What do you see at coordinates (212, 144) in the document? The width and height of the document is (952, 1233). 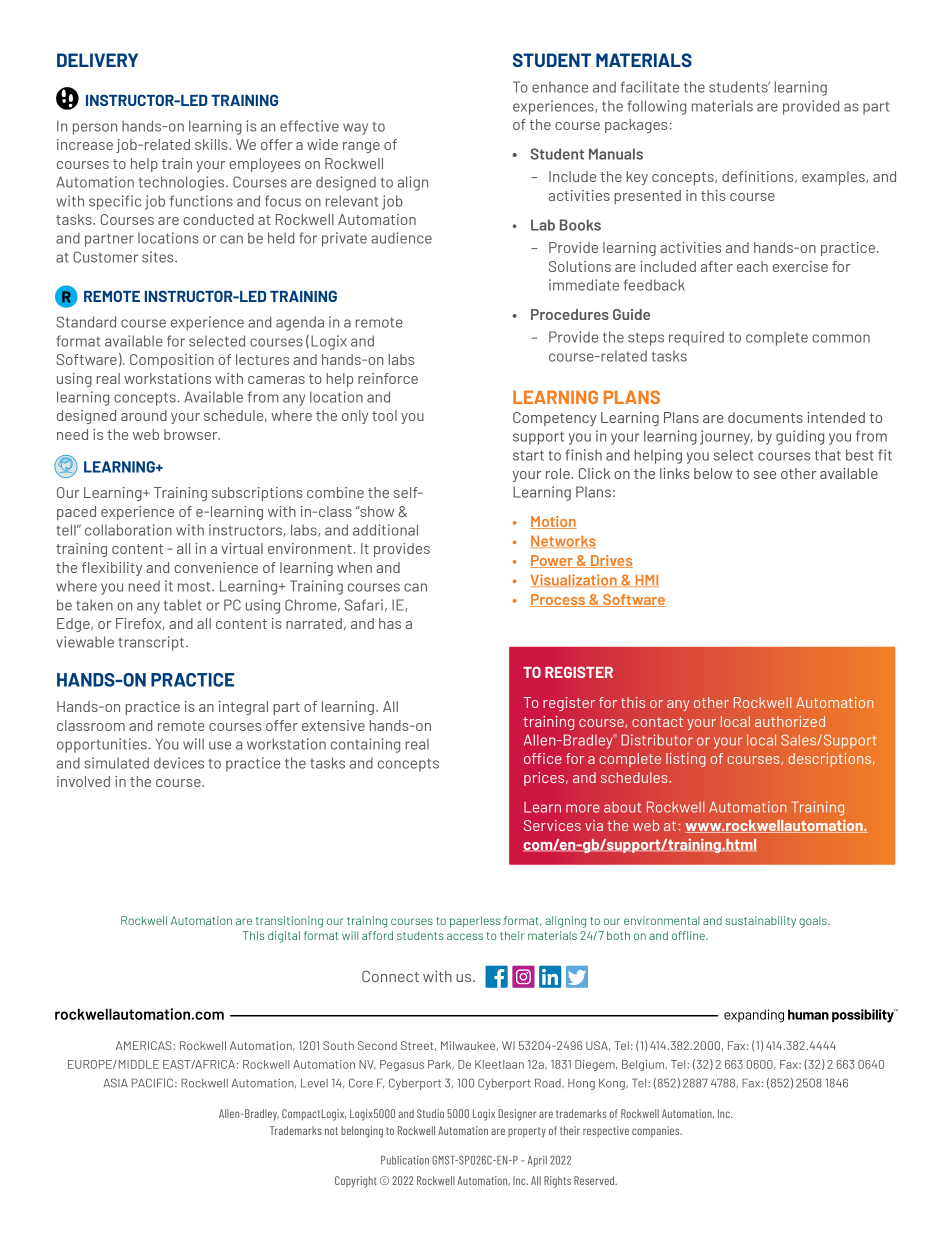 I see `skills` at bounding box center [212, 144].
